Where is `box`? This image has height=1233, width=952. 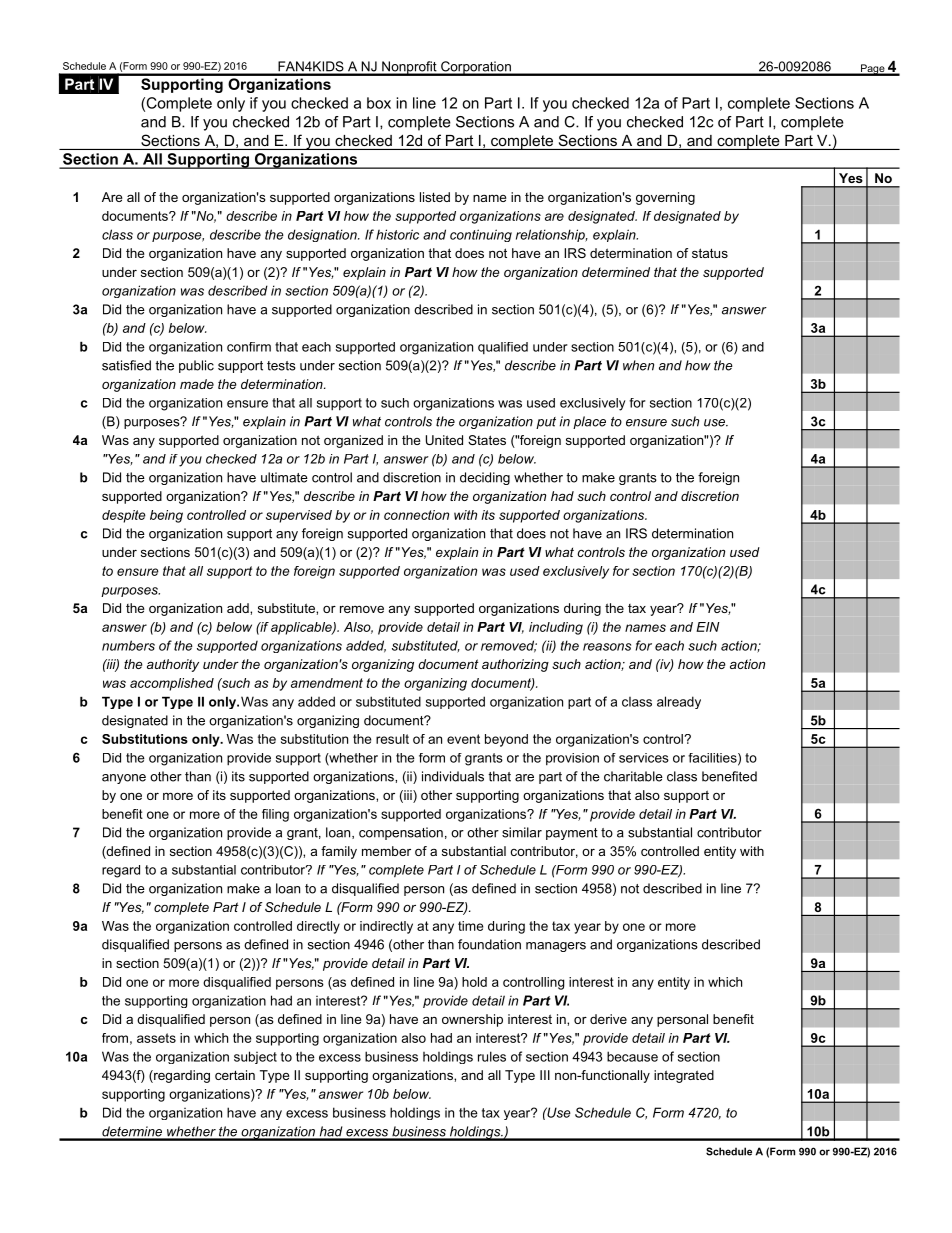 box is located at coordinates (379, 103).
